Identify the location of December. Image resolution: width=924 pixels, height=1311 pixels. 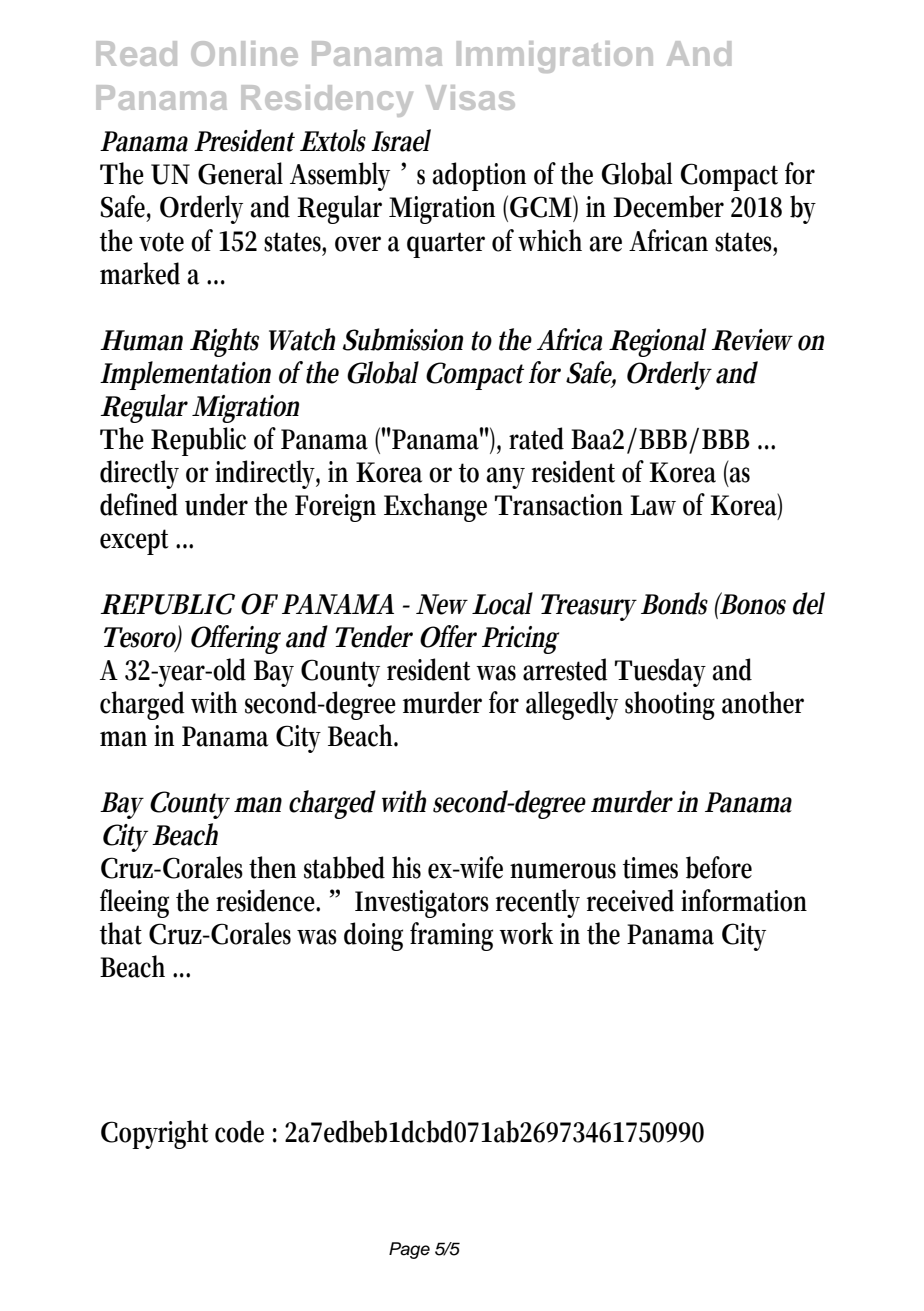
(668, 206).
